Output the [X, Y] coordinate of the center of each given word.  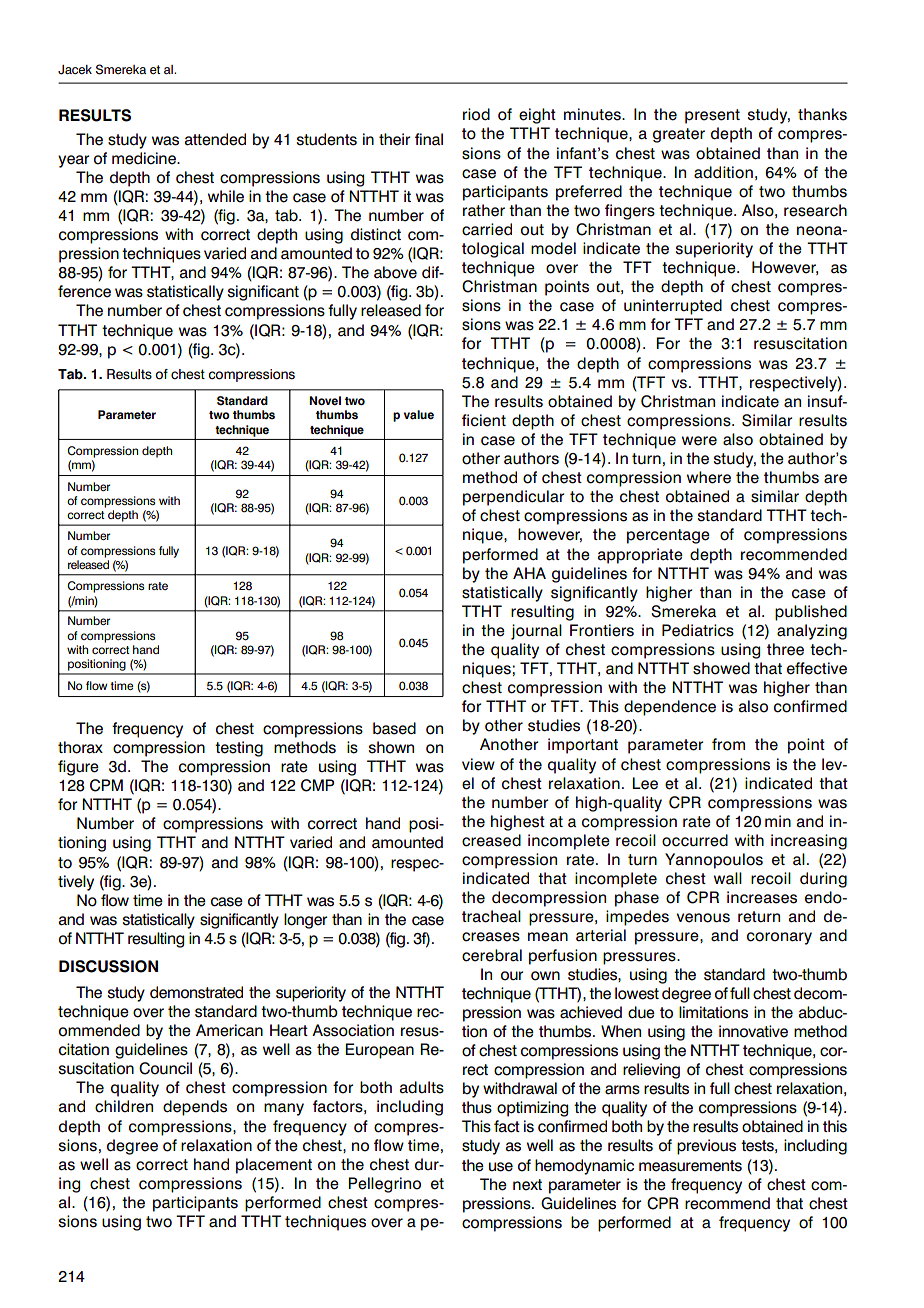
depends [195, 1108]
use [501, 1167]
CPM [106, 785]
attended [215, 139]
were [699, 441]
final [429, 139]
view [478, 764]
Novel [325, 400]
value [419, 415]
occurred [695, 840]
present [712, 116]
